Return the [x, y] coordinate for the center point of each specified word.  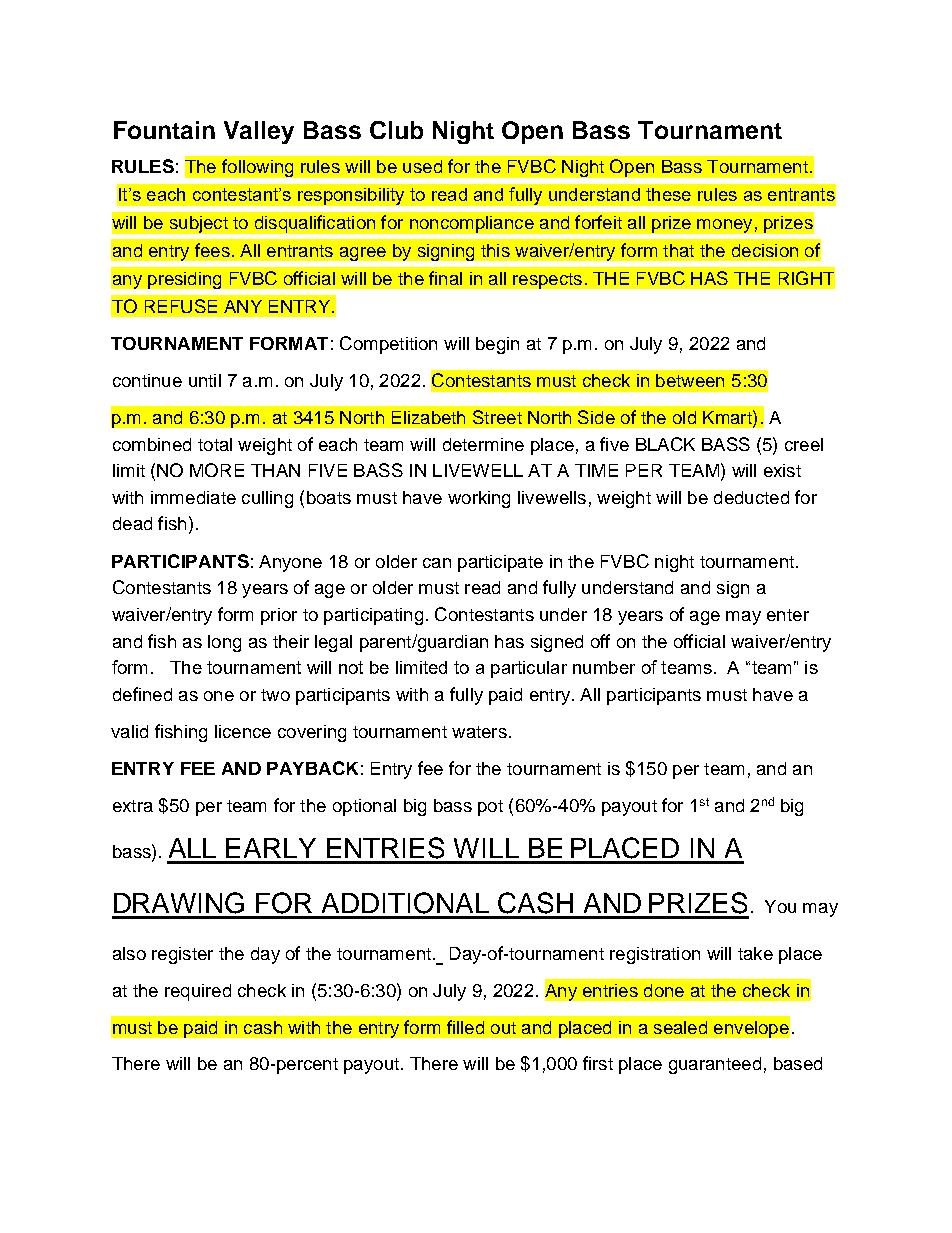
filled [465, 1027]
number [604, 667]
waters [479, 732]
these [668, 194]
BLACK [665, 444]
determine [483, 444]
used [422, 166]
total [215, 444]
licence [243, 731]
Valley [259, 132]
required [198, 992]
